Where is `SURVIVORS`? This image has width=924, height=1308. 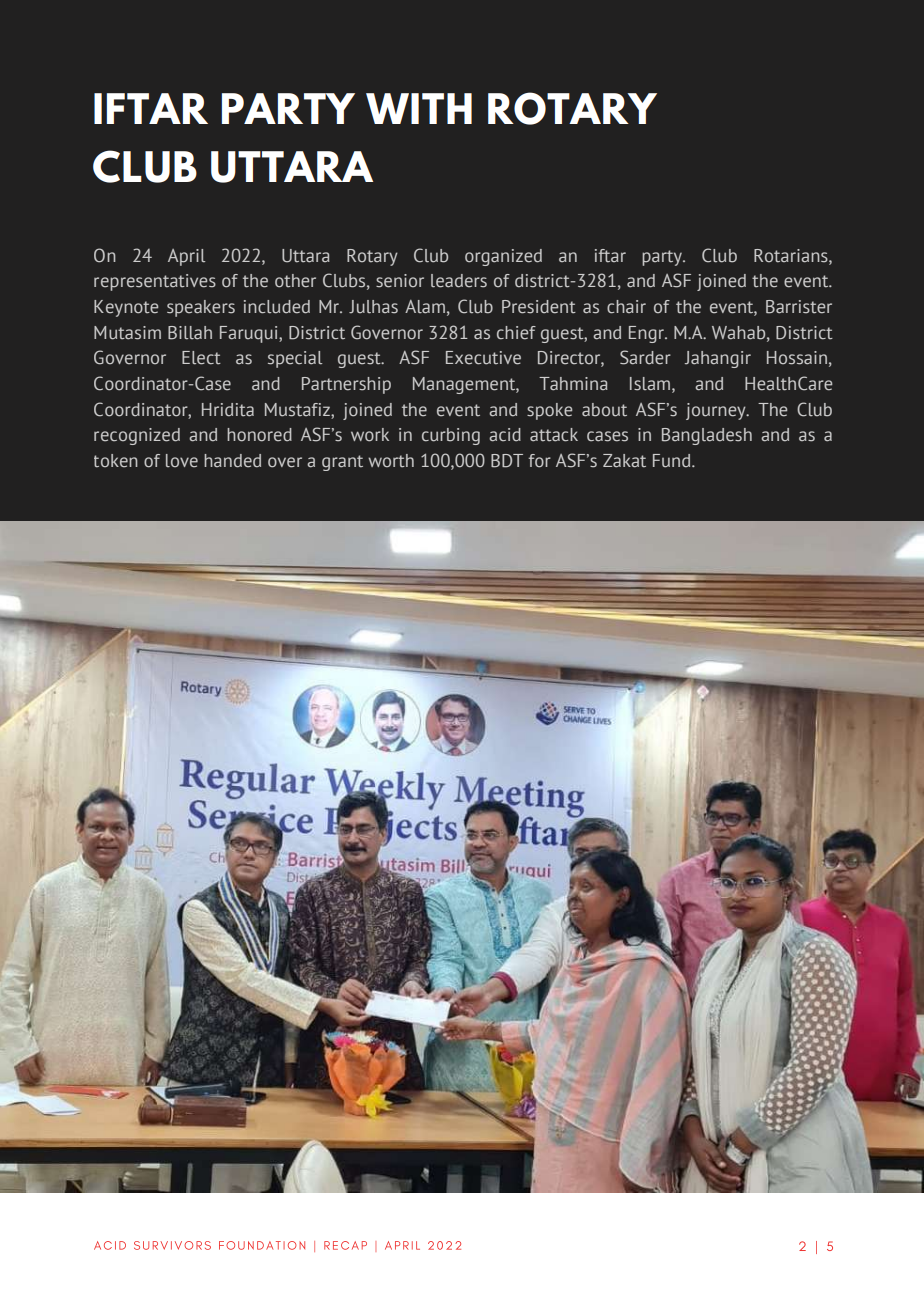
SURVIVORS is located at coordinates (172, 1245).
